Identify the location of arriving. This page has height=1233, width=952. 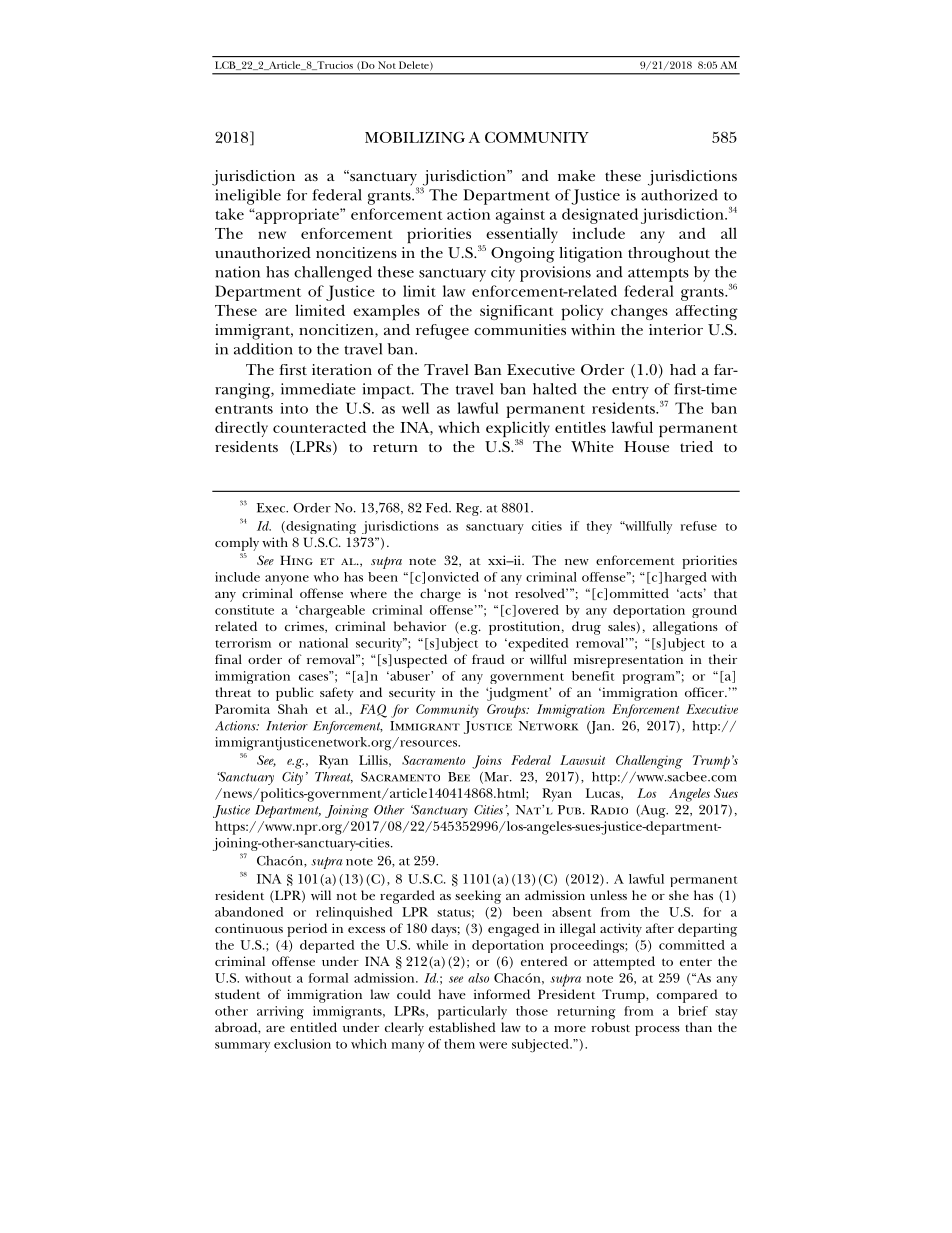
(280, 1013).
